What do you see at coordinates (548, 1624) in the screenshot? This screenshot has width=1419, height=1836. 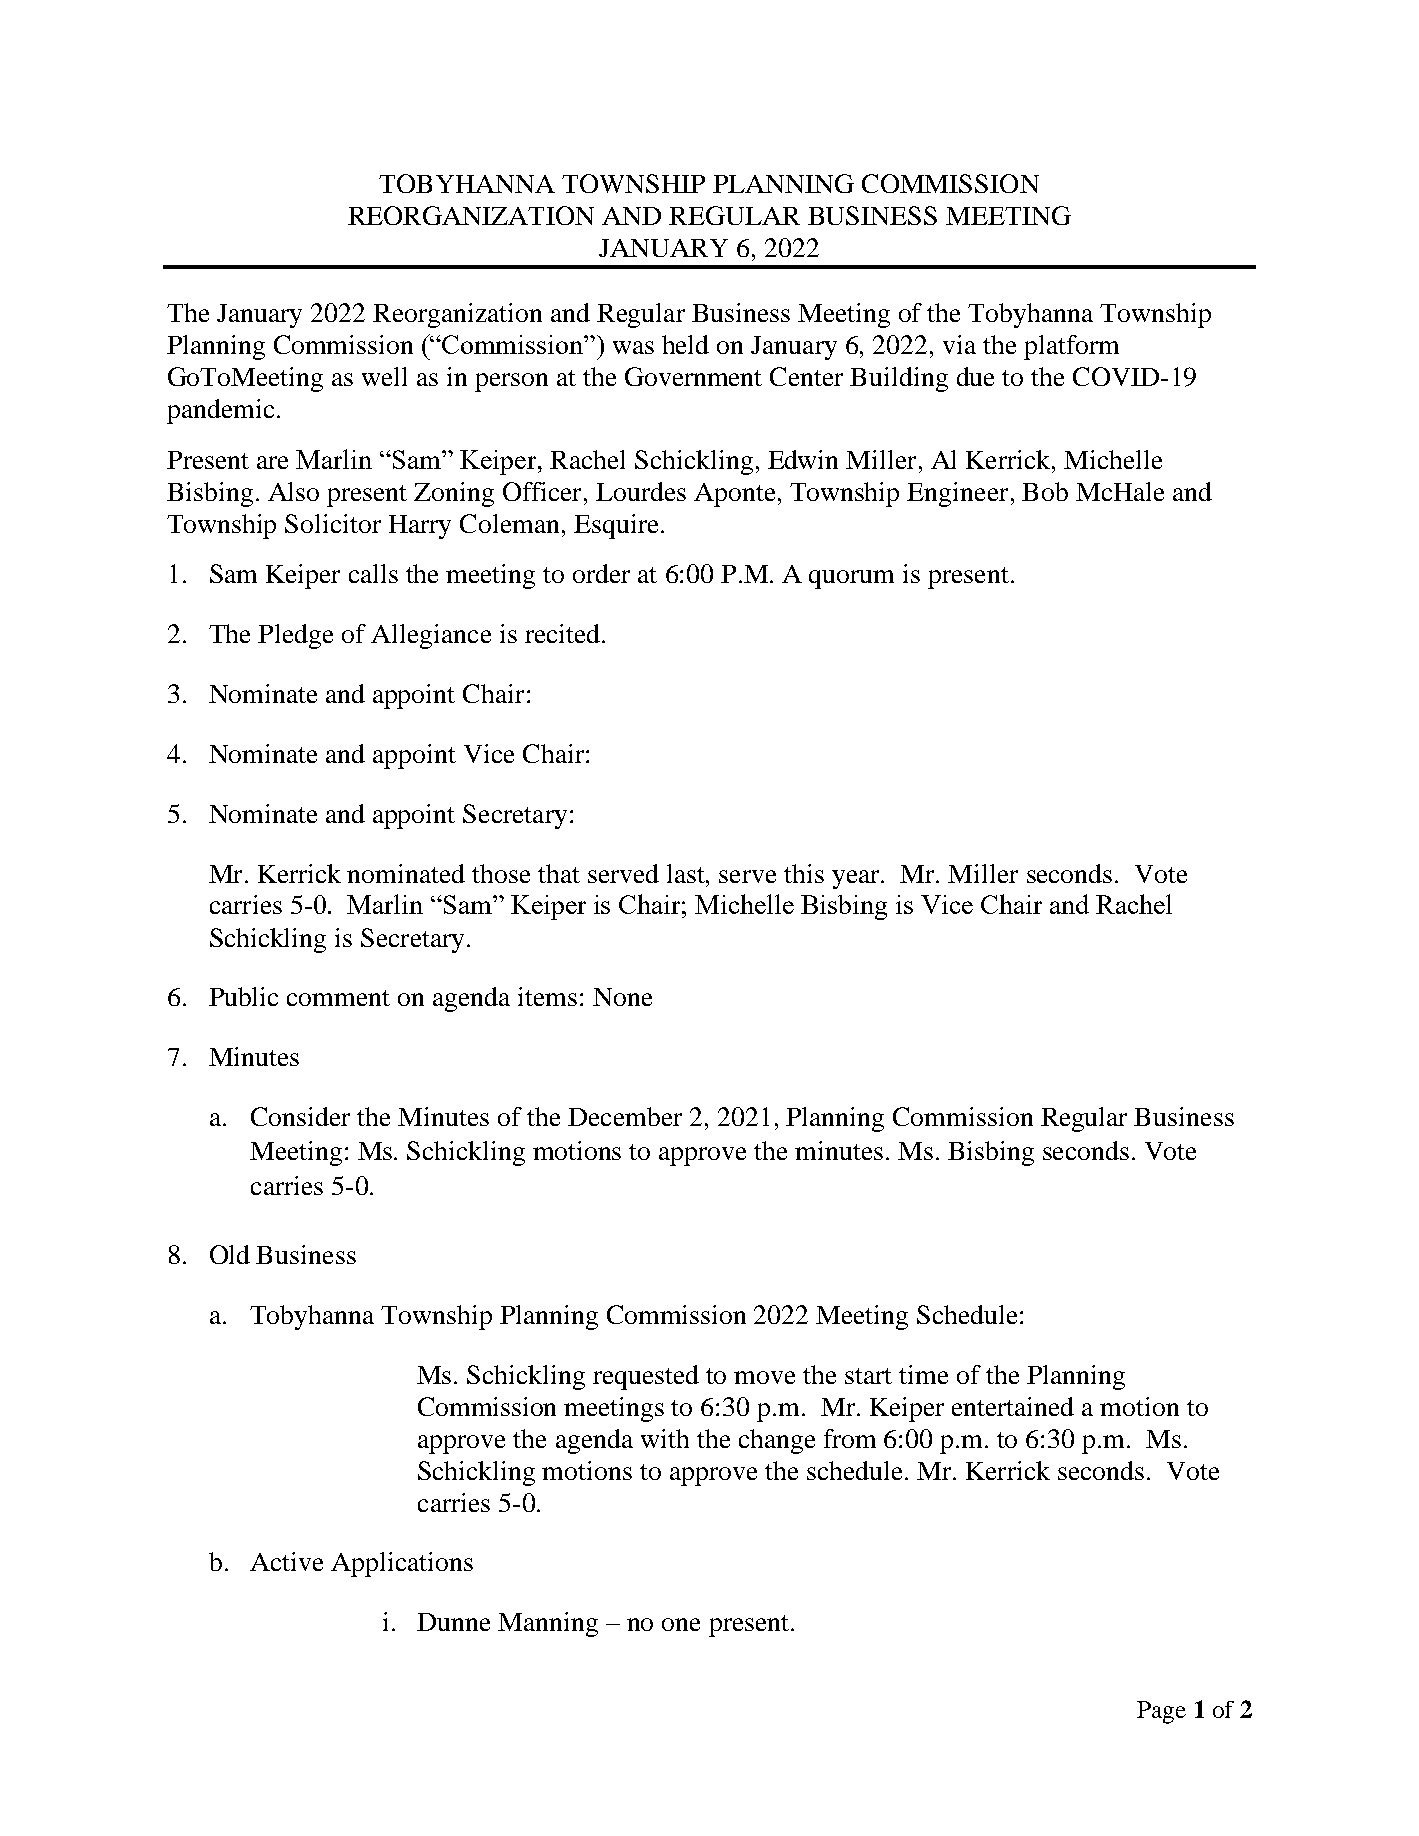 I see `Manning` at bounding box center [548, 1624].
